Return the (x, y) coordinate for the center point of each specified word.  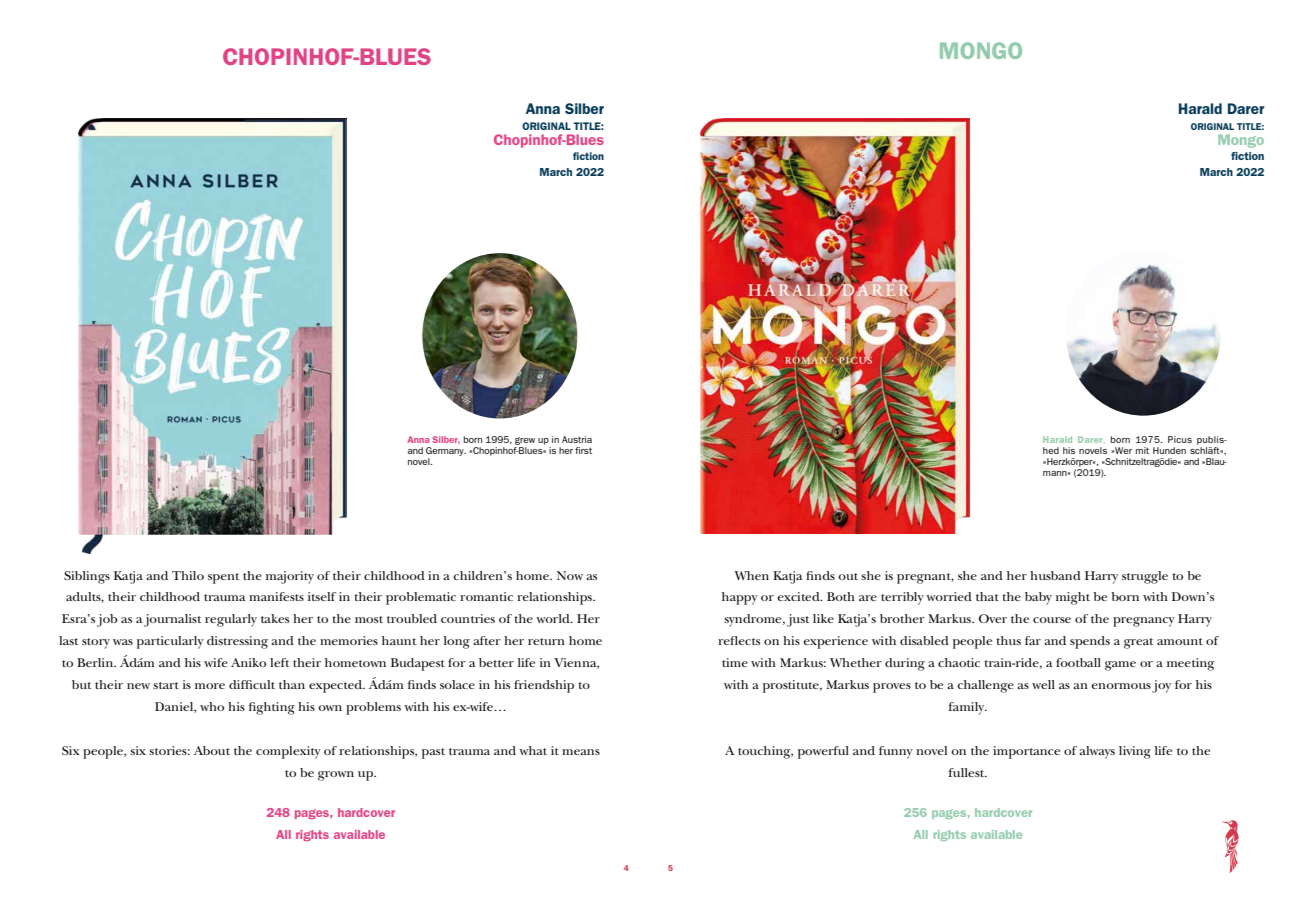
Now (570, 575)
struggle (1145, 577)
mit (1142, 450)
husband (1055, 575)
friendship (544, 686)
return (546, 641)
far (1033, 640)
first (583, 450)
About (212, 750)
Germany (446, 451)
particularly (170, 642)
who (212, 706)
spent (224, 578)
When (751, 575)
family (967, 708)
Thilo (188, 575)
